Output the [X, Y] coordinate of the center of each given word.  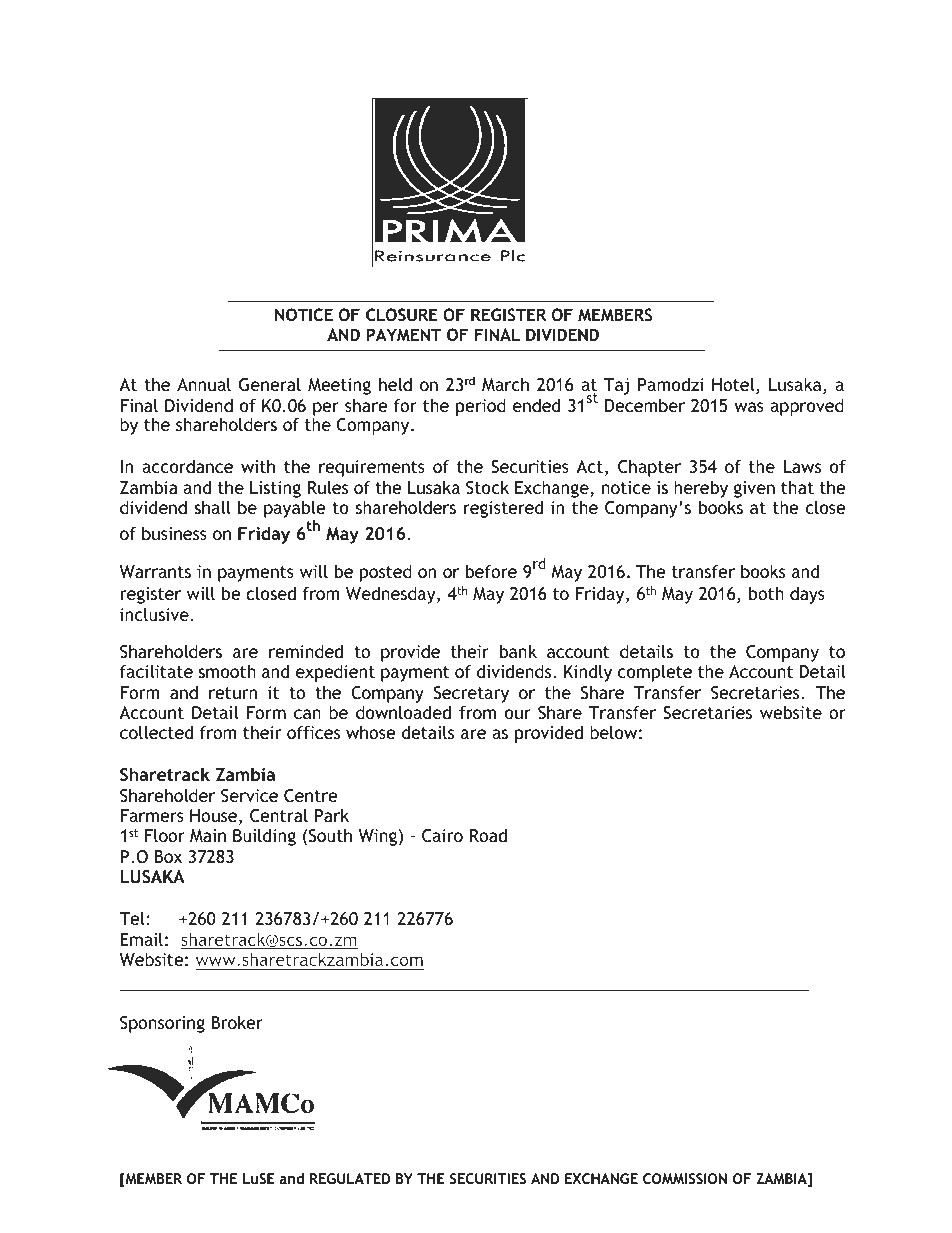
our [518, 714]
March [505, 384]
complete [655, 673]
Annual [204, 384]
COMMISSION [685, 1178]
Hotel [734, 385]
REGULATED [350, 1178]
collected [156, 732]
